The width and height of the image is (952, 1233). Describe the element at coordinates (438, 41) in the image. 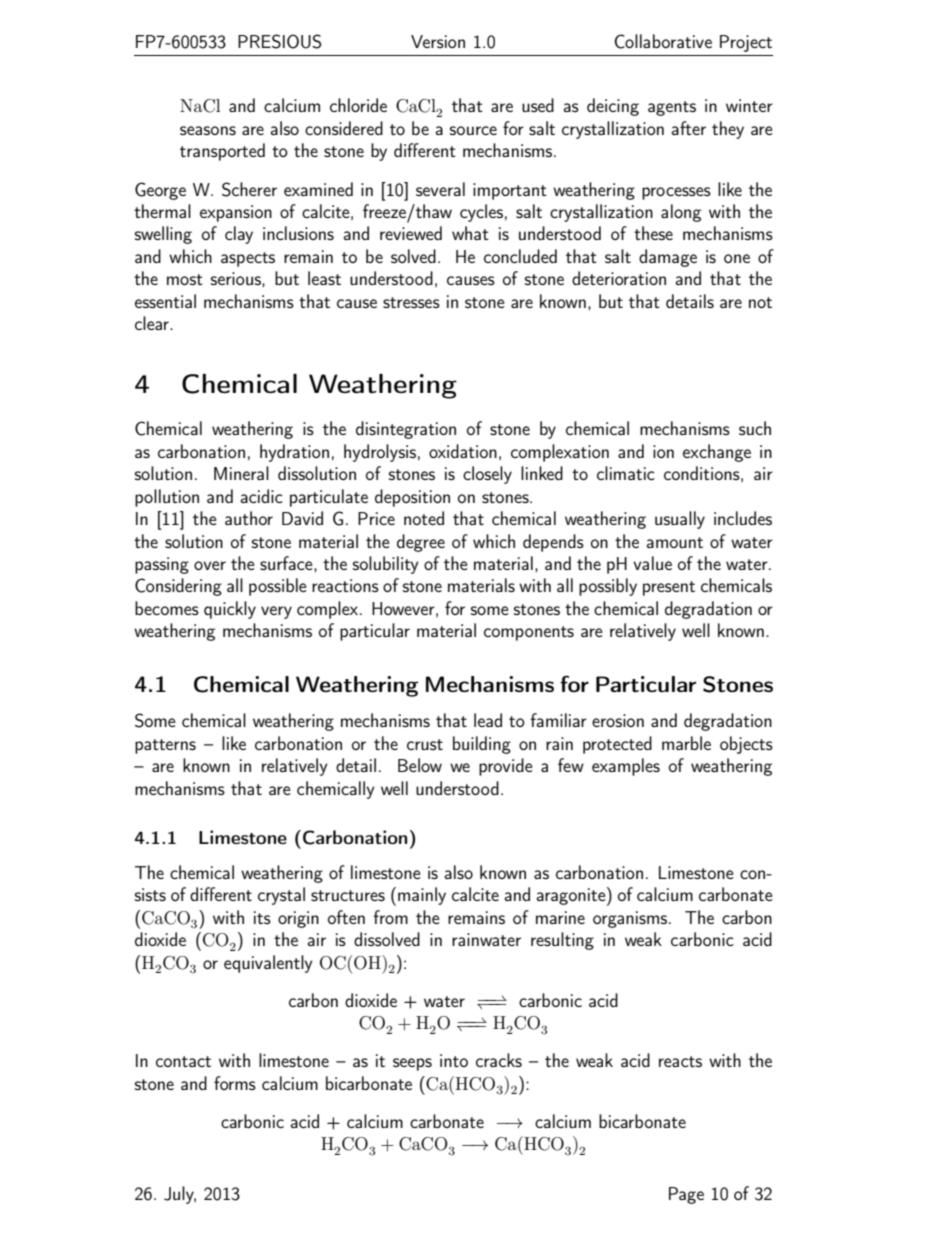

I see `Version` at that location.
